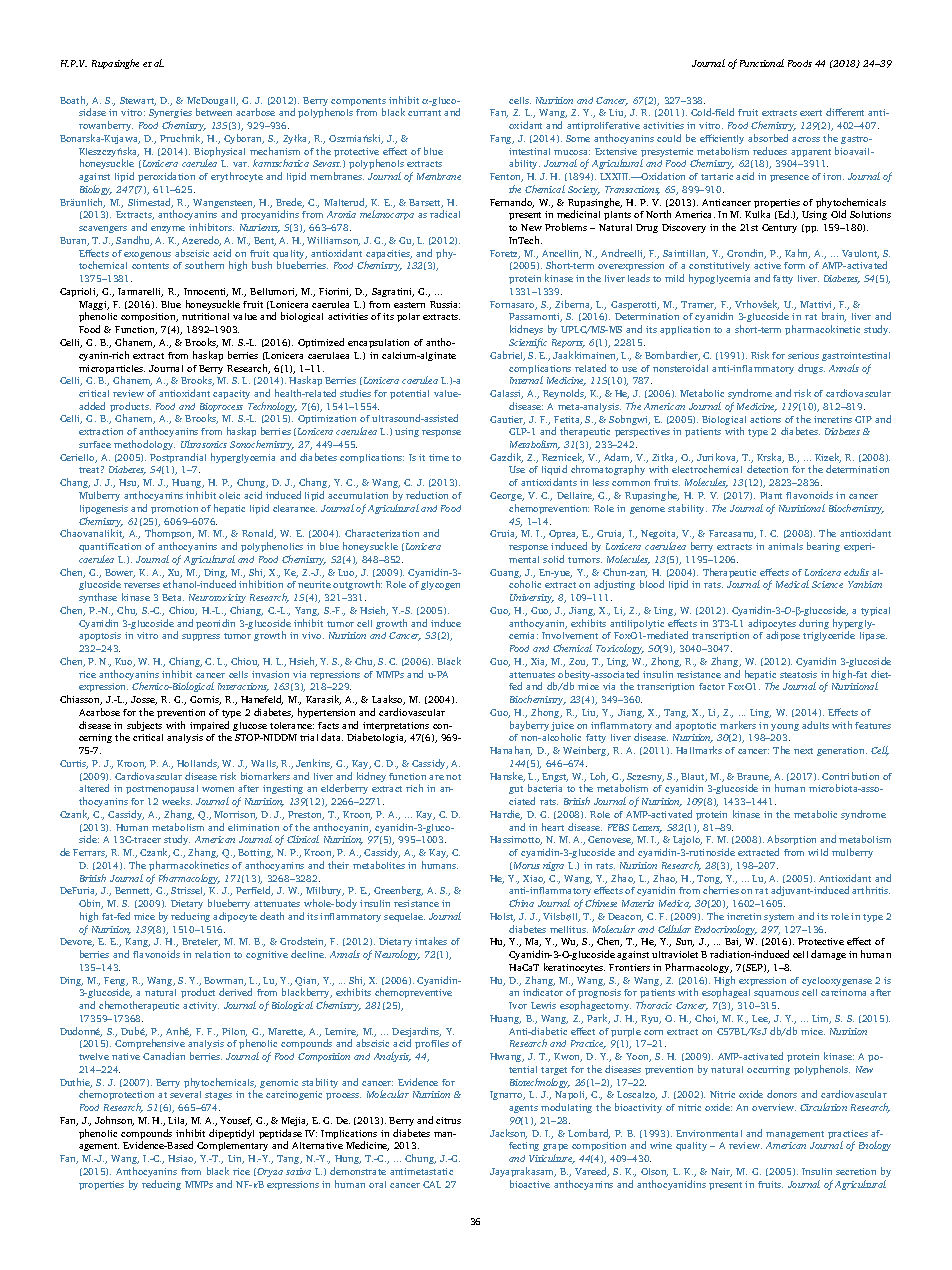 The height and width of the page is (1270, 952). Describe the element at coordinates (507, 496) in the page. I see `George` at that location.
